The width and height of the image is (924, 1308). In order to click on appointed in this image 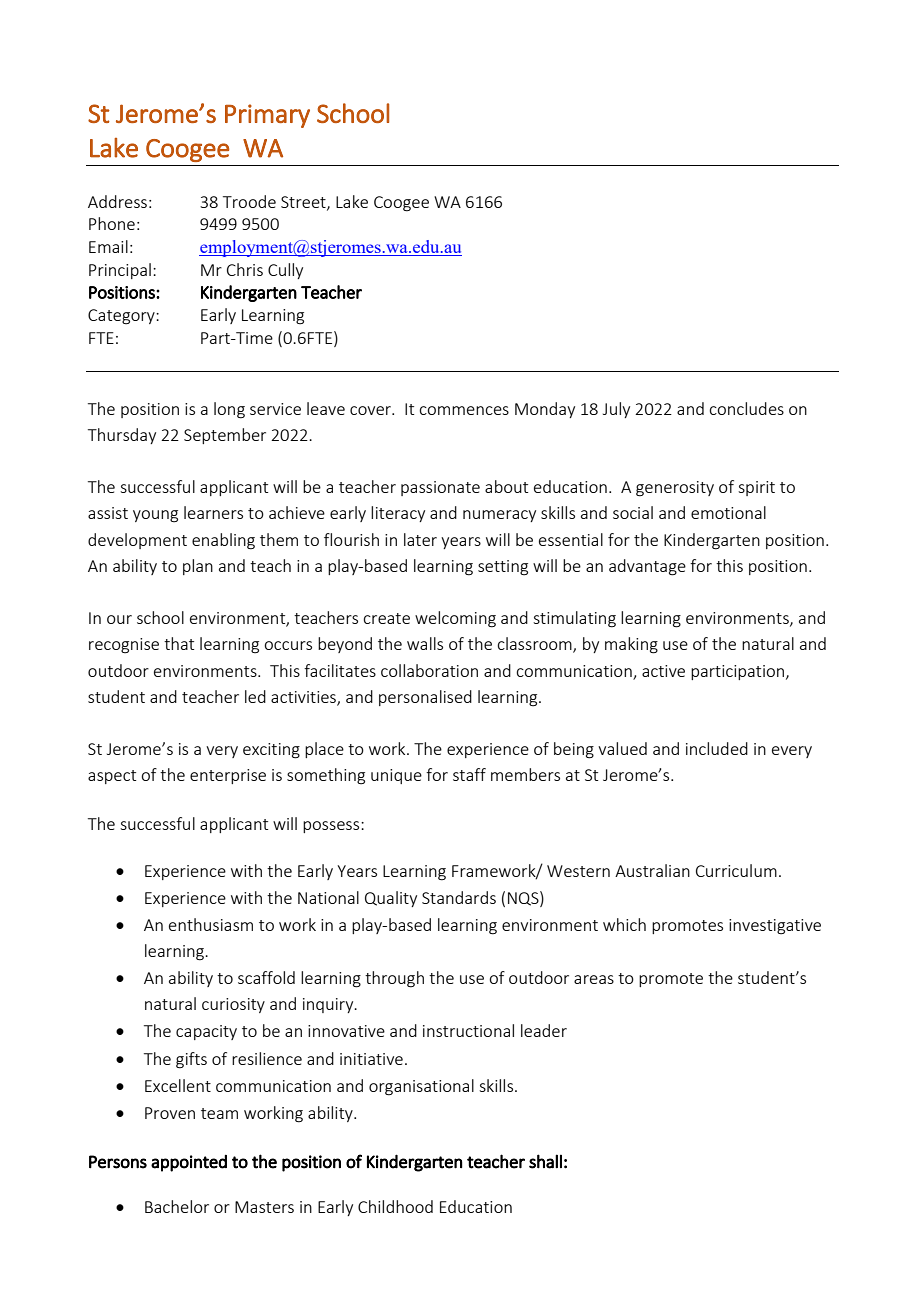, I will do `click(189, 1163)`.
